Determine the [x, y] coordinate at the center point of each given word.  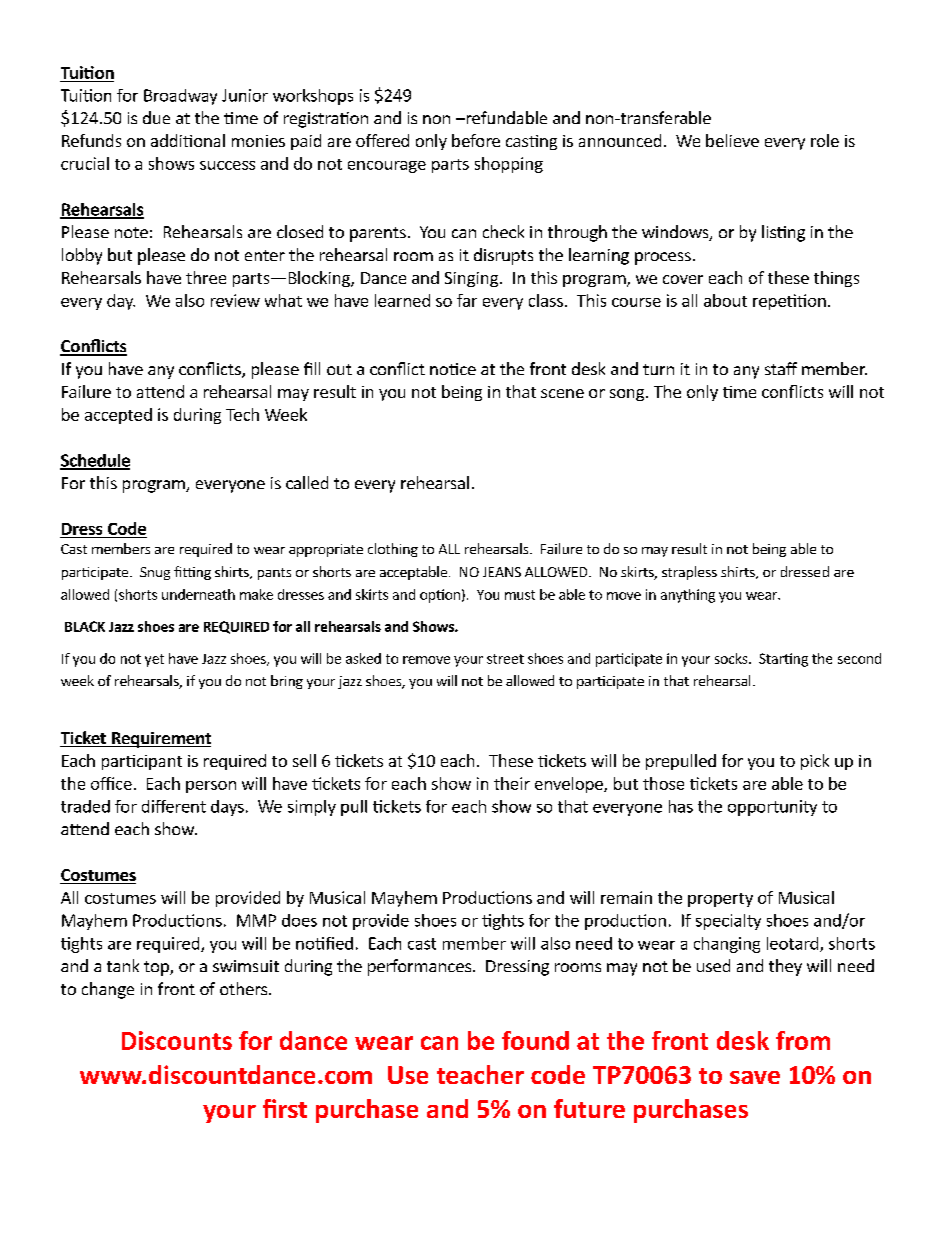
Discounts [177, 1040]
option [440, 596]
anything [688, 596]
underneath [198, 594]
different [174, 806]
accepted [118, 416]
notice [453, 369]
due [156, 117]
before [476, 140]
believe [732, 140]
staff [781, 368]
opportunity [772, 808]
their [512, 783]
